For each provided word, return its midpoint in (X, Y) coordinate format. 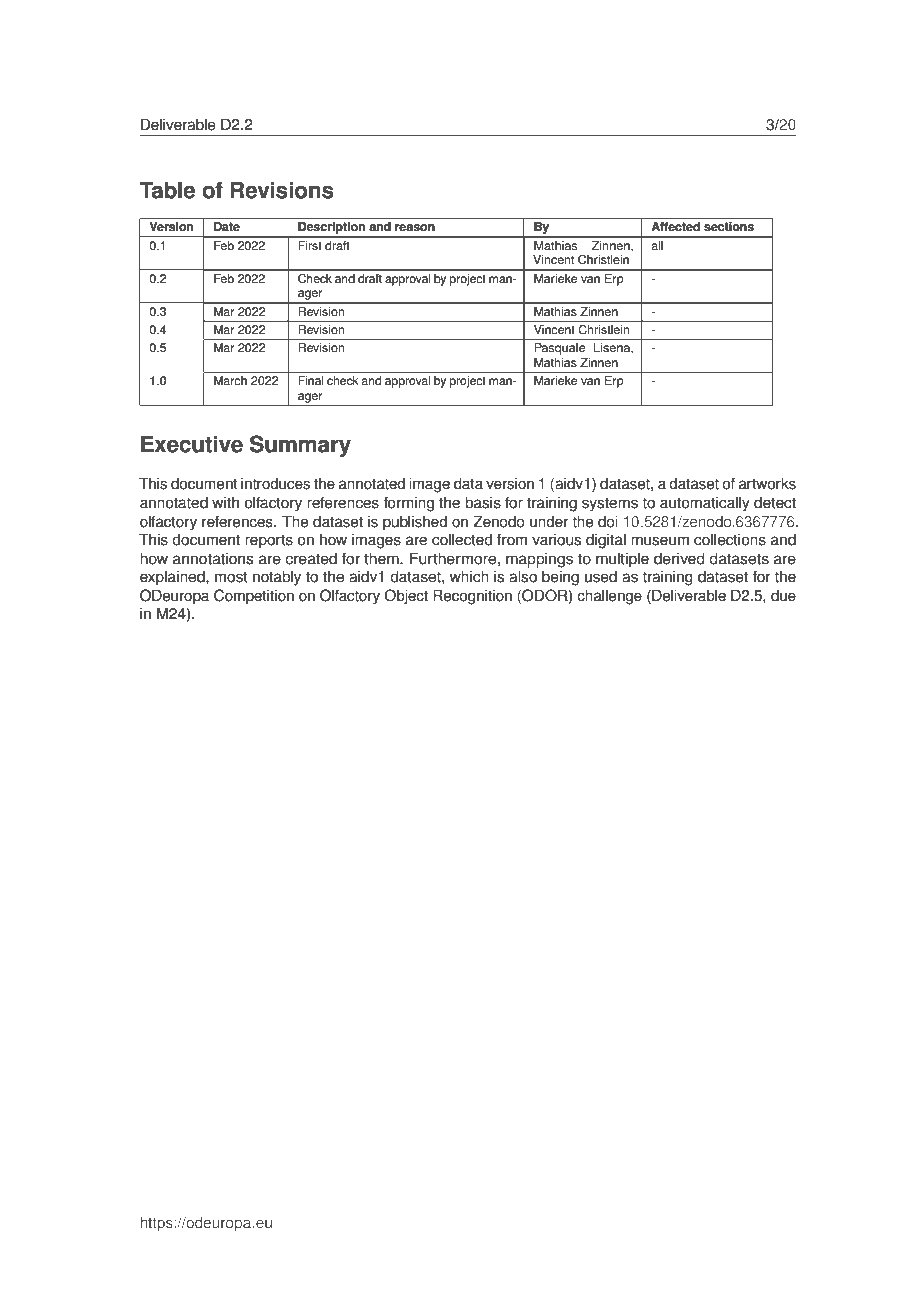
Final (311, 381)
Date (227, 227)
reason (415, 228)
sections (729, 227)
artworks (767, 483)
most (231, 577)
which (469, 576)
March (230, 381)
